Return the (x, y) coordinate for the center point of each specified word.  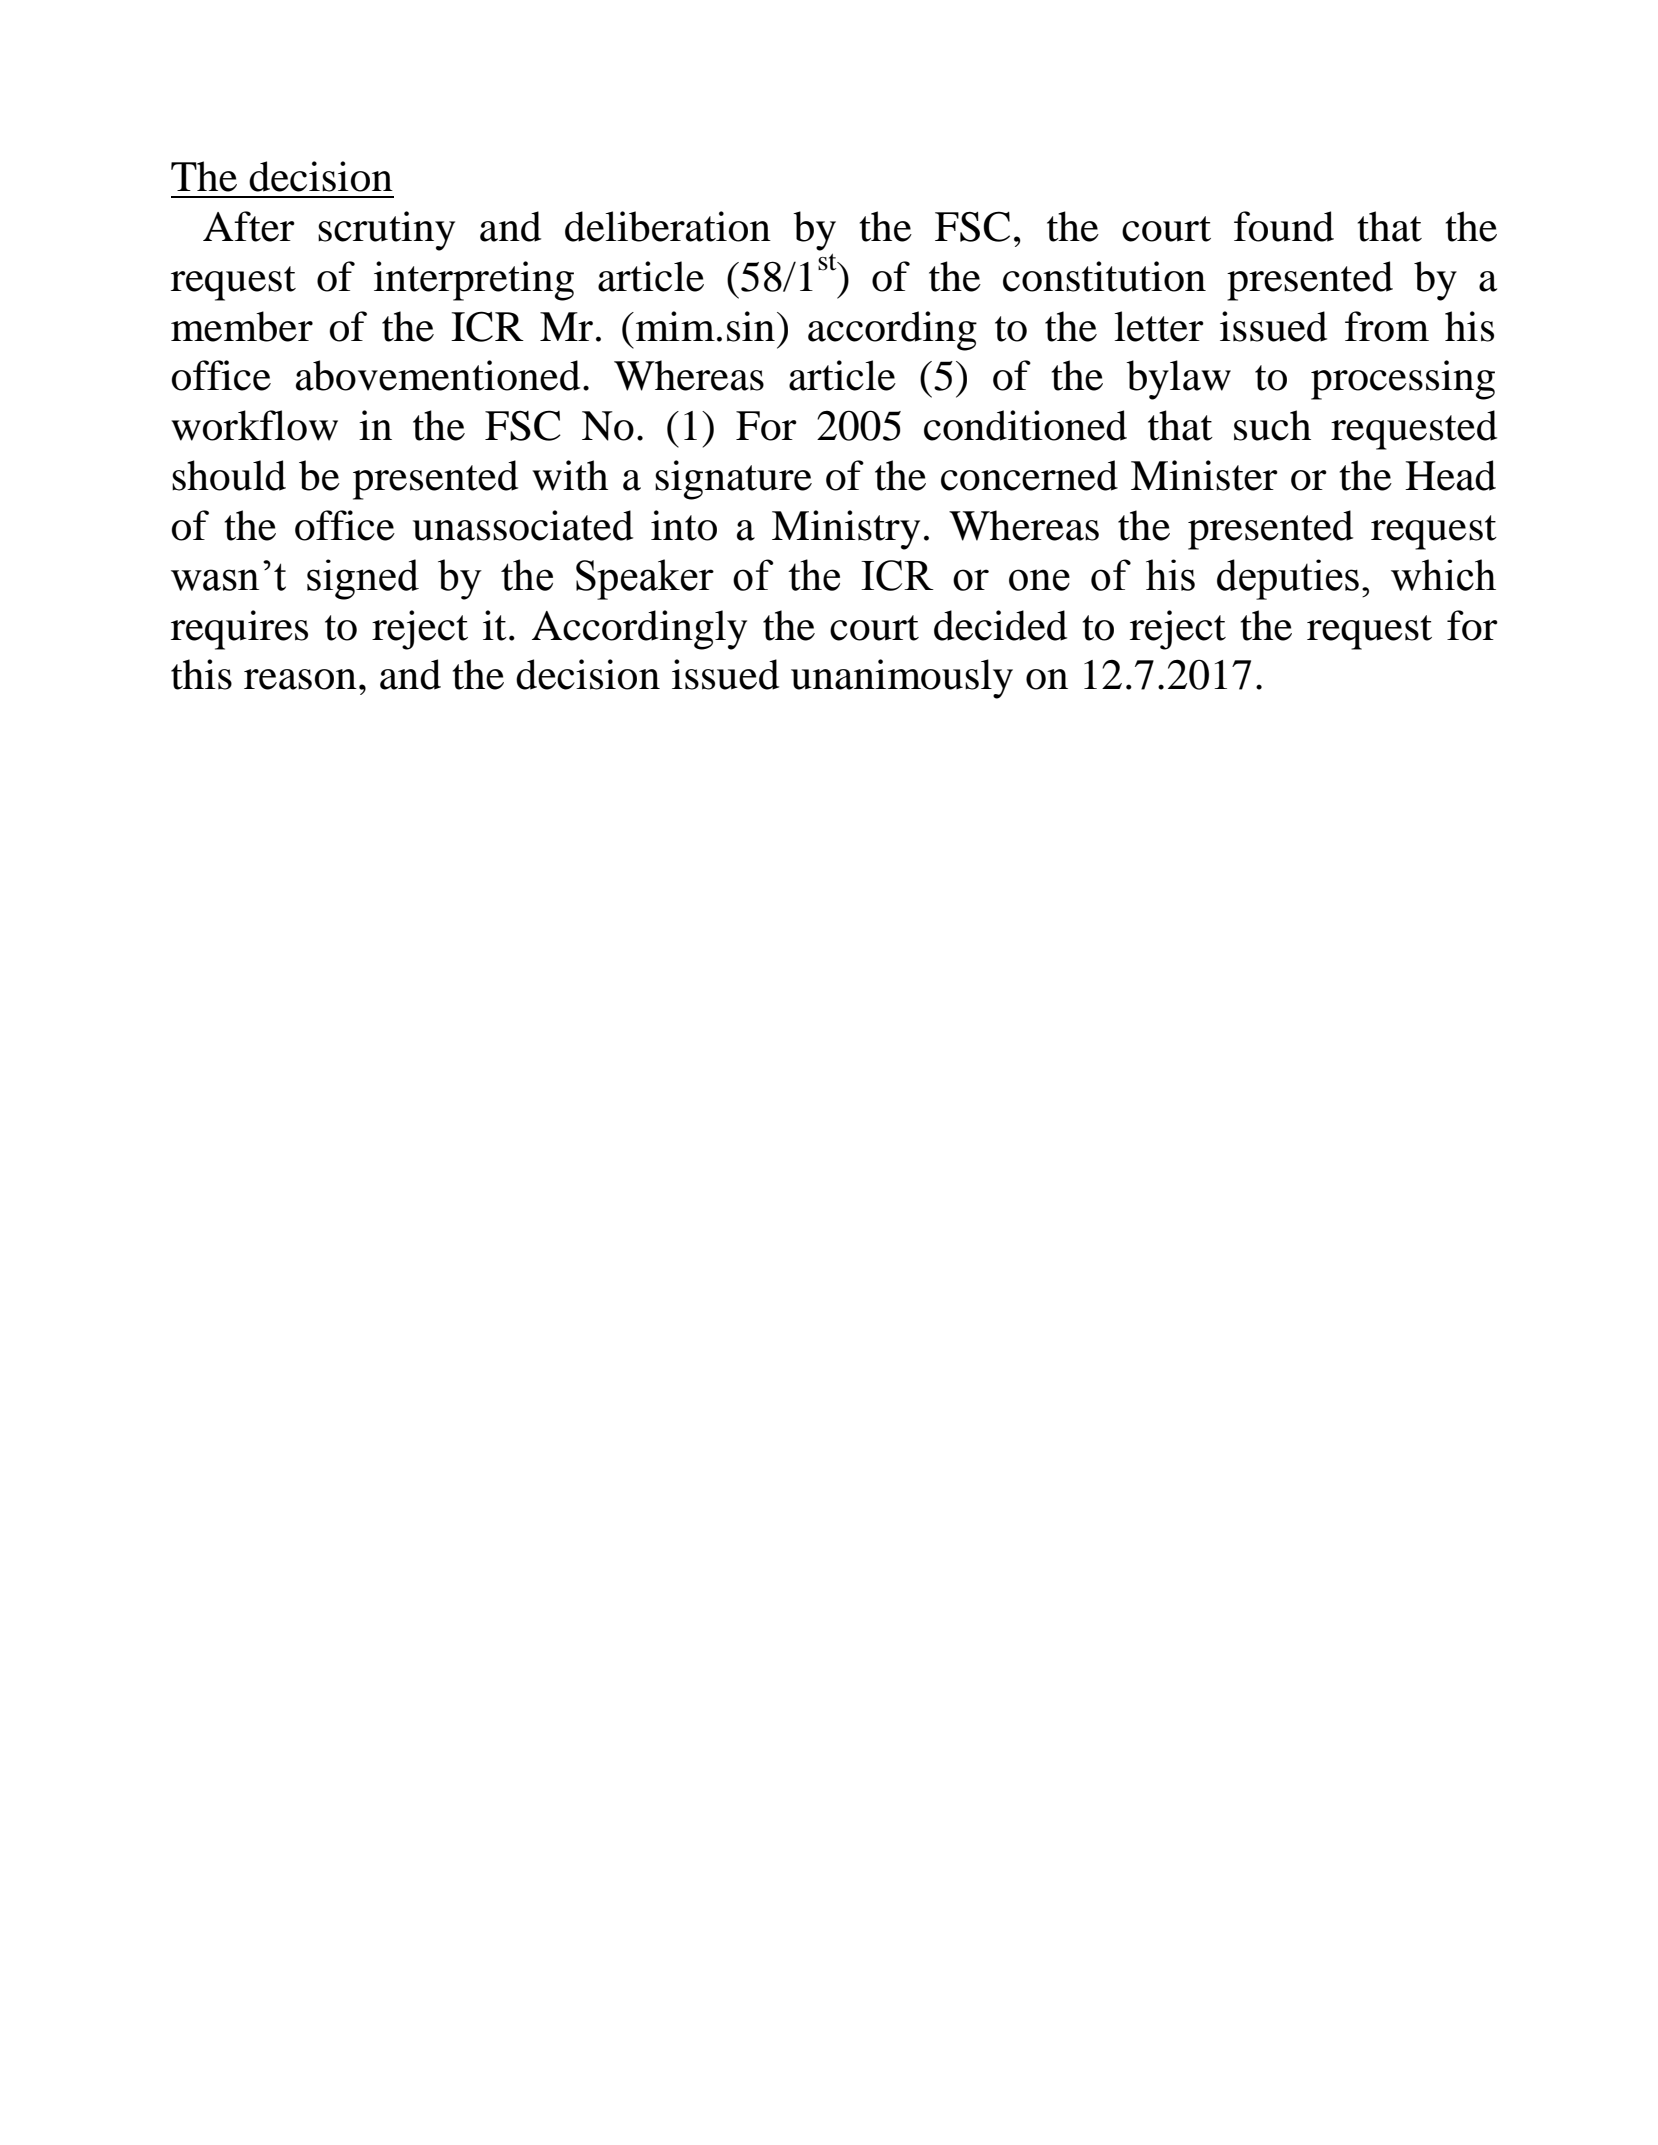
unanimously (902, 679)
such (1272, 425)
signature (733, 480)
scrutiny (386, 231)
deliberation (668, 226)
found (1284, 226)
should (229, 475)
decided (1000, 625)
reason (300, 679)
